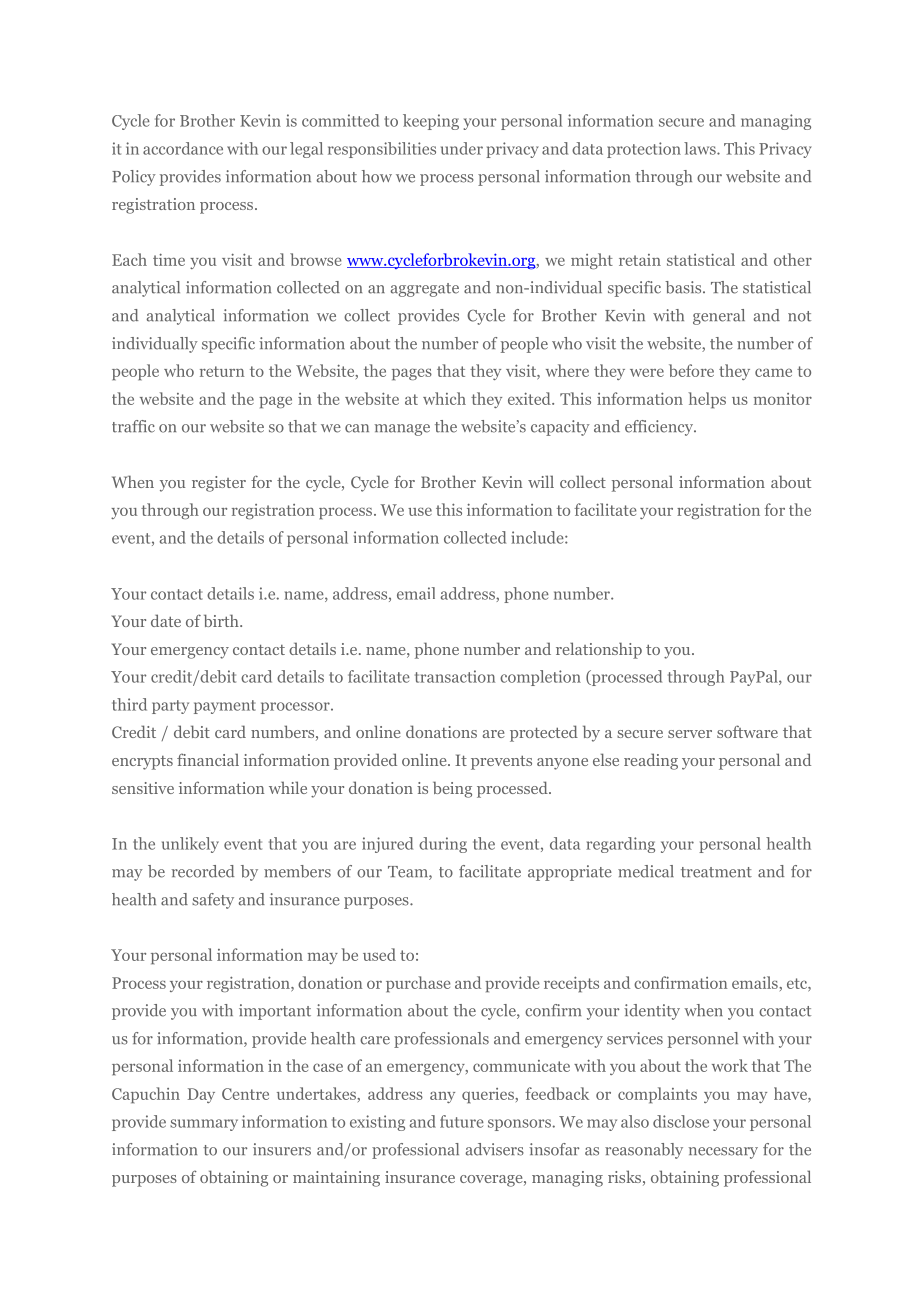  I want to click on laws, so click(701, 148).
